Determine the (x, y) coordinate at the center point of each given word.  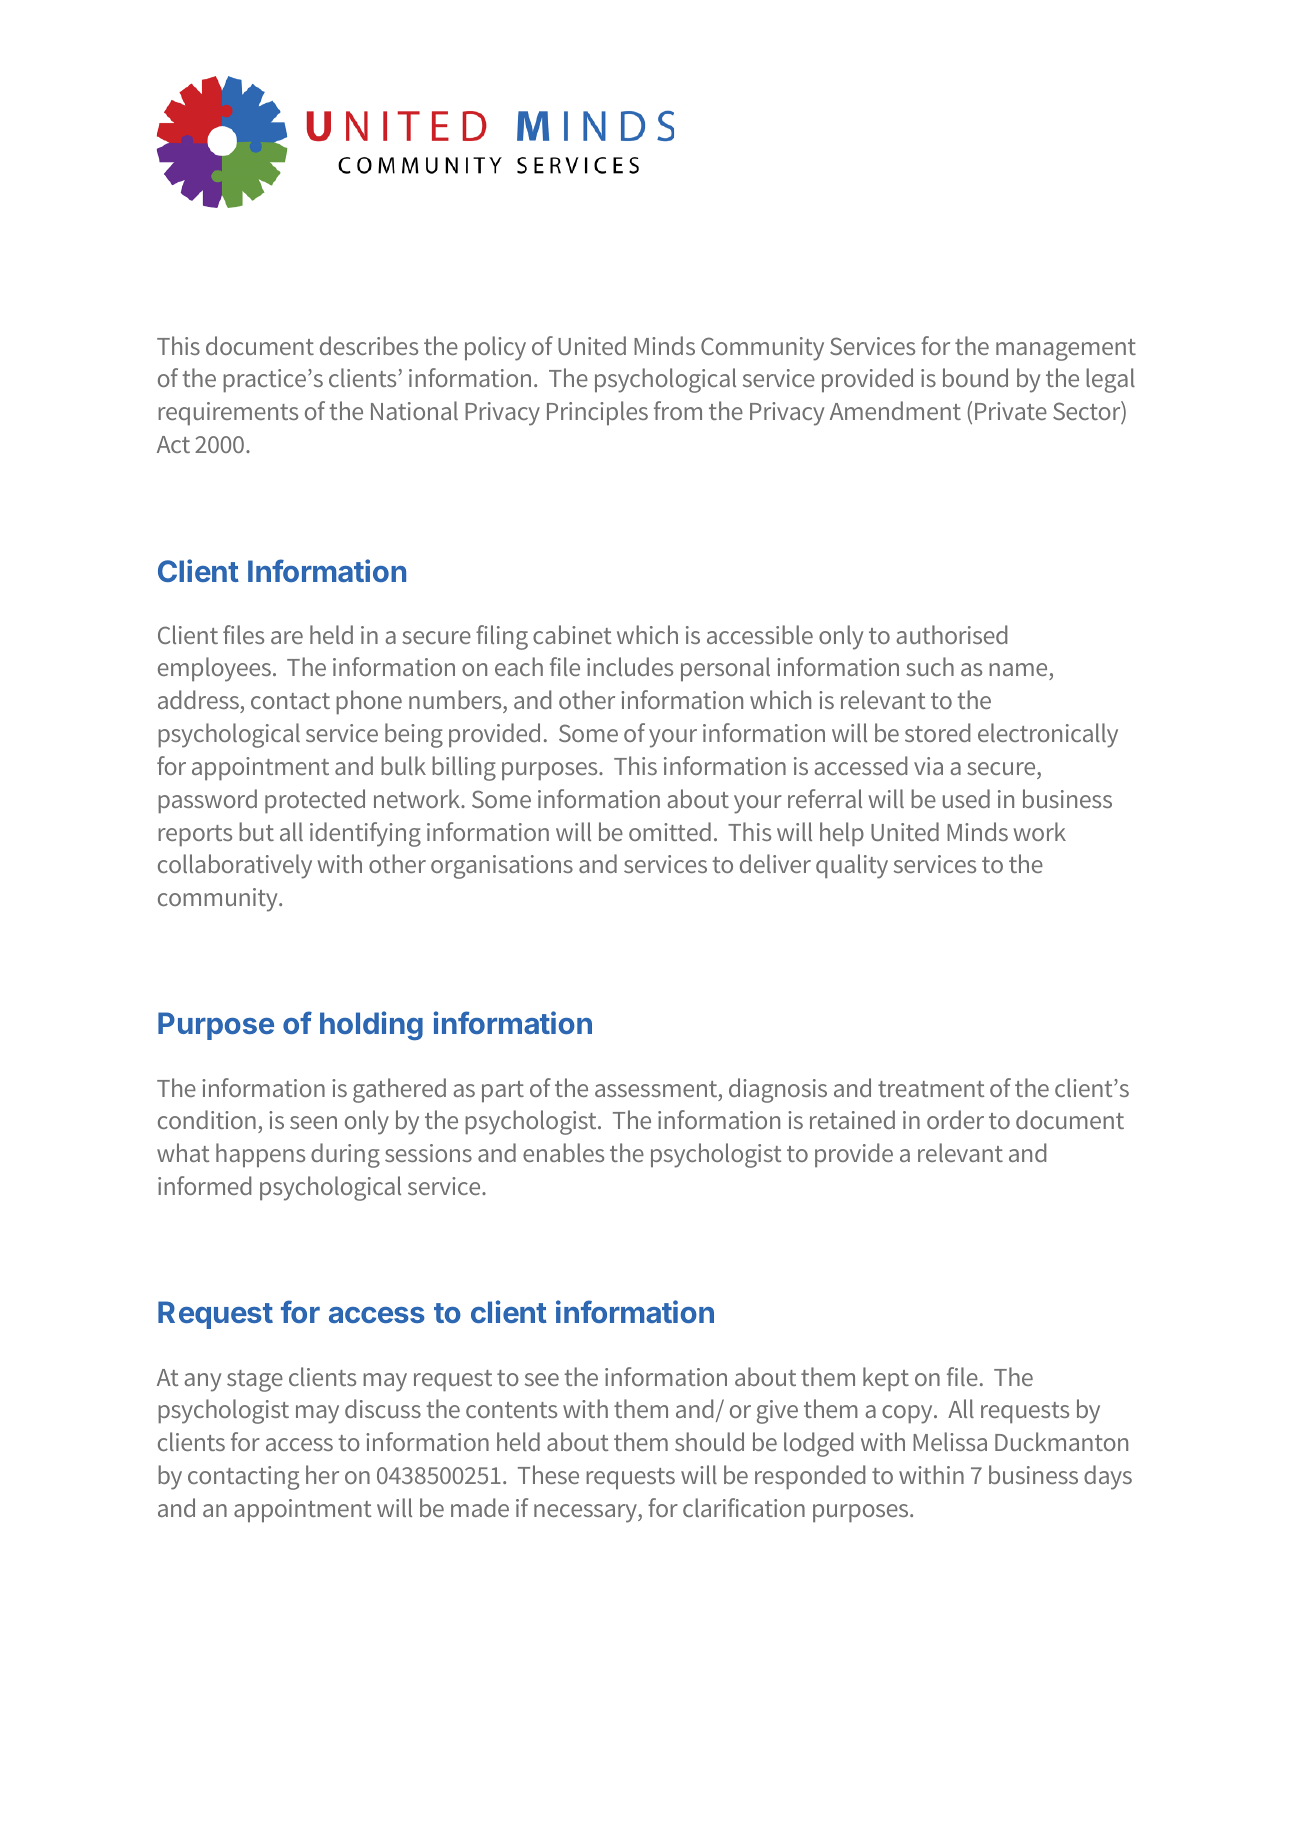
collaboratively (235, 866)
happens (260, 1155)
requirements (228, 413)
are (287, 637)
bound (975, 377)
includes (630, 666)
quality (852, 866)
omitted (670, 831)
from (678, 410)
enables (563, 1152)
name (1019, 671)
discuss (383, 1408)
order (955, 1119)
